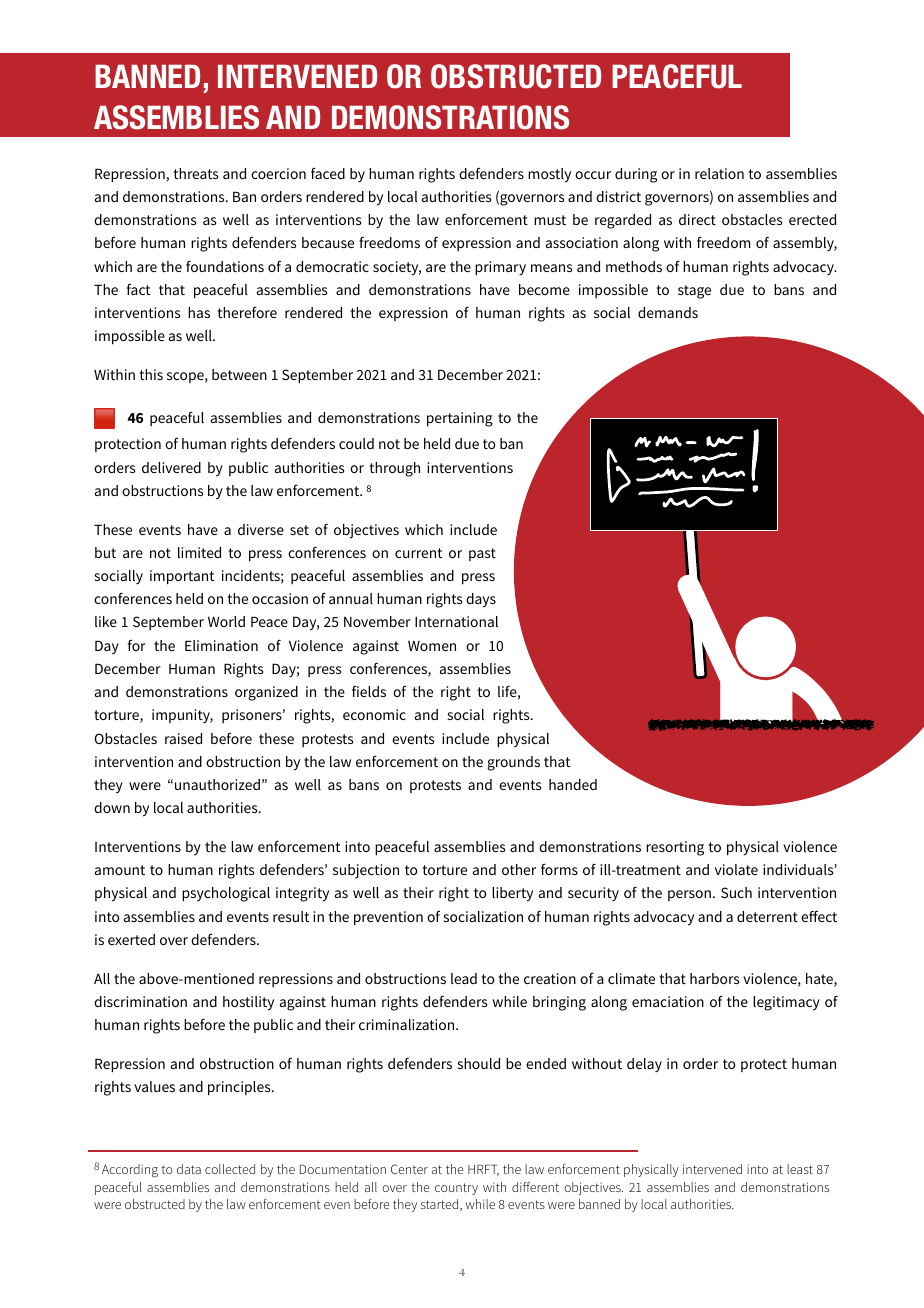 The image size is (924, 1308). What do you see at coordinates (196, 173) in the screenshot?
I see `threats` at bounding box center [196, 173].
